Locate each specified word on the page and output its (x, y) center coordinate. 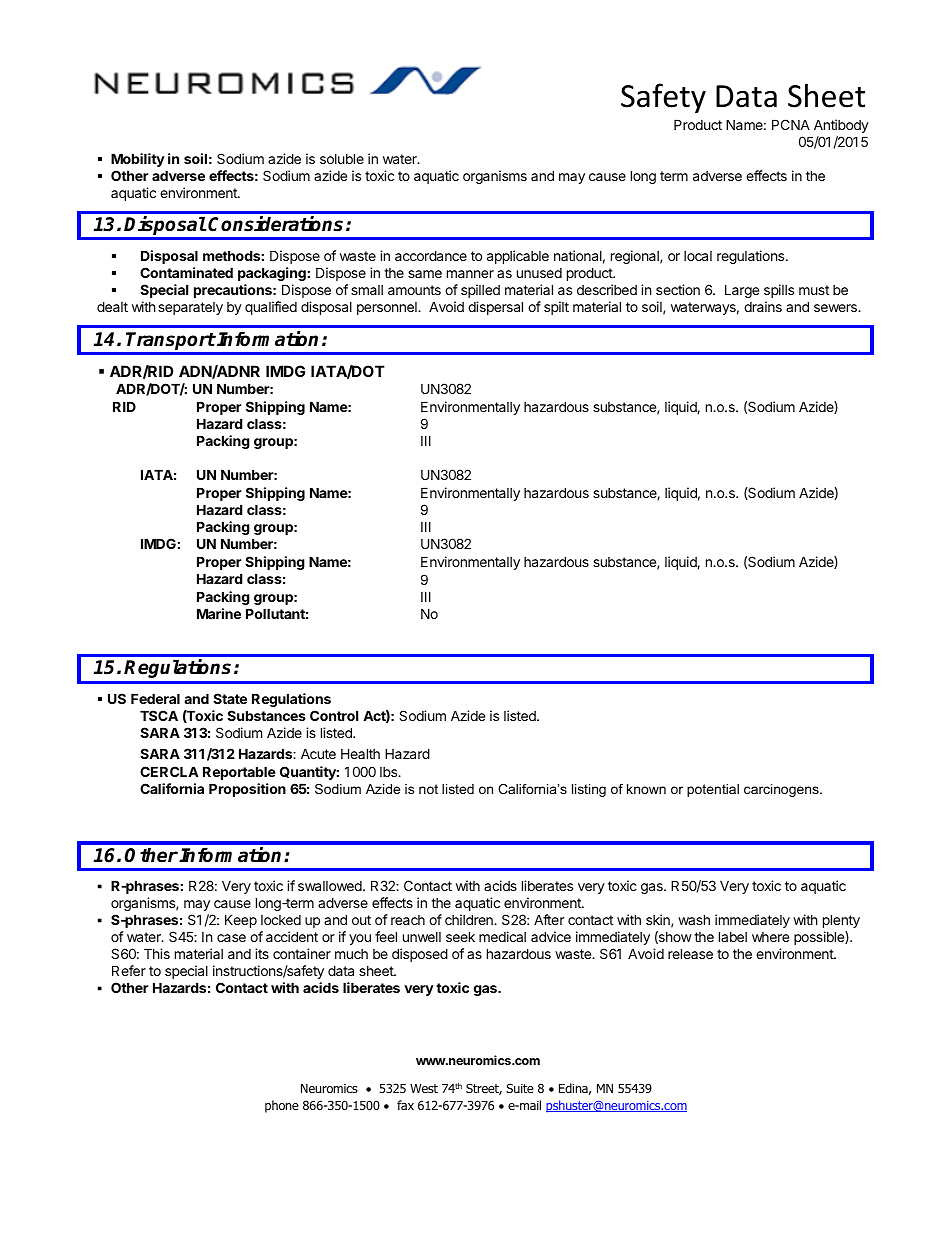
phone (282, 1106)
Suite (520, 1088)
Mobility (138, 160)
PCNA (791, 124)
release (690, 953)
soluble (342, 158)
